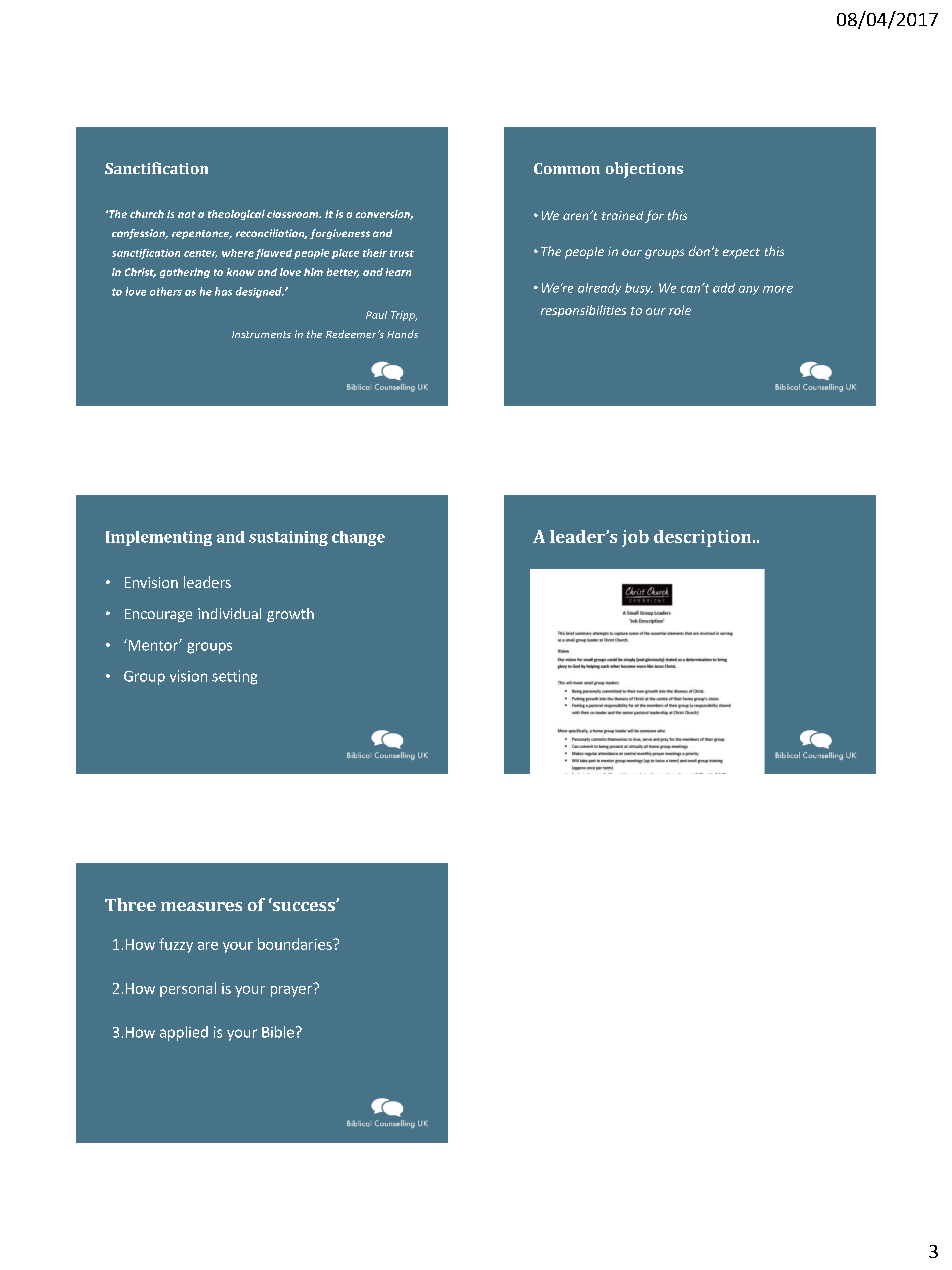 The image size is (952, 1270). I want to click on not, so click(186, 214).
